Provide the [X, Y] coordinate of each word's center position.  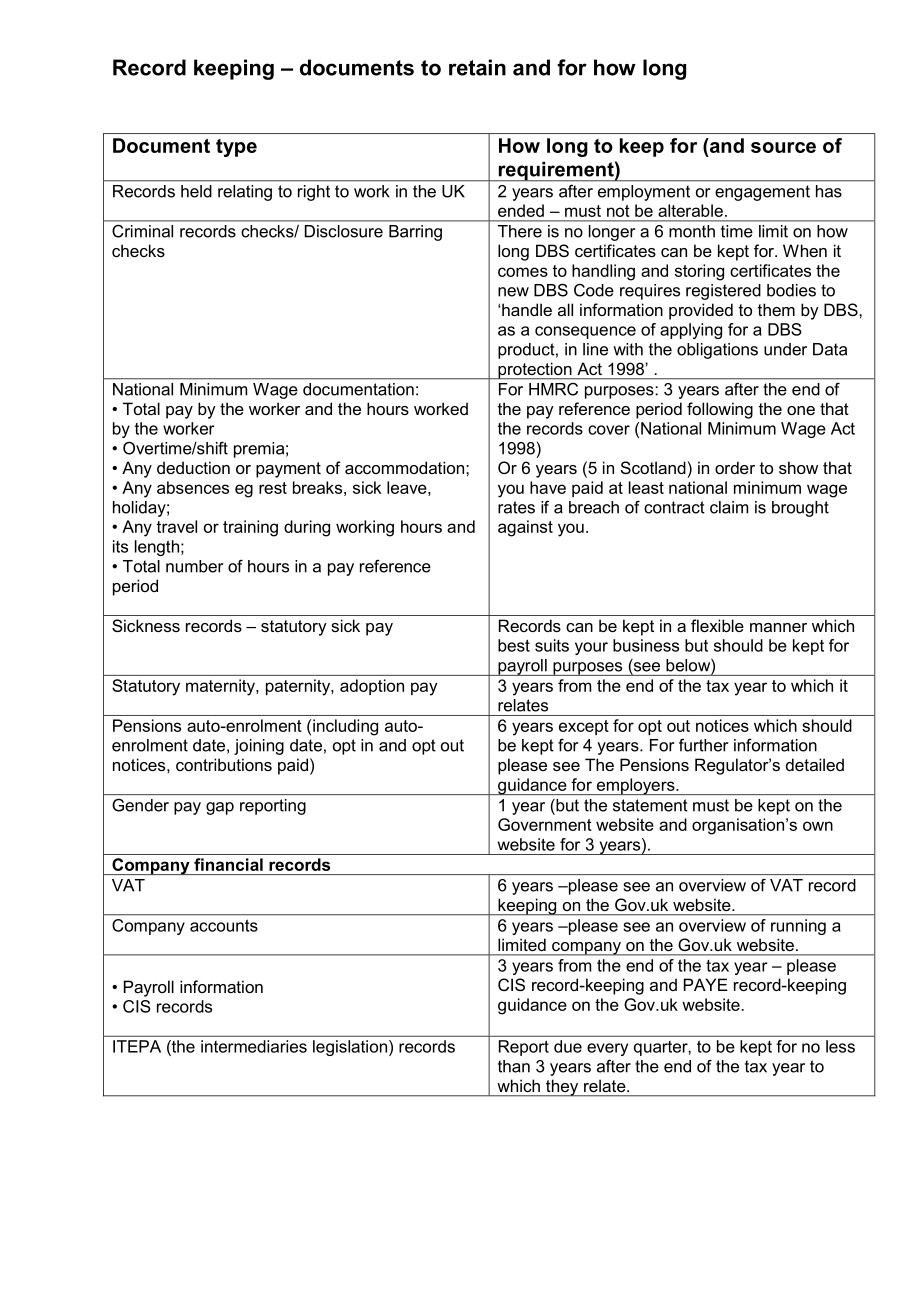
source [783, 147]
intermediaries [254, 1046]
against [525, 528]
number [194, 566]
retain [477, 67]
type [236, 148]
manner [778, 627]
